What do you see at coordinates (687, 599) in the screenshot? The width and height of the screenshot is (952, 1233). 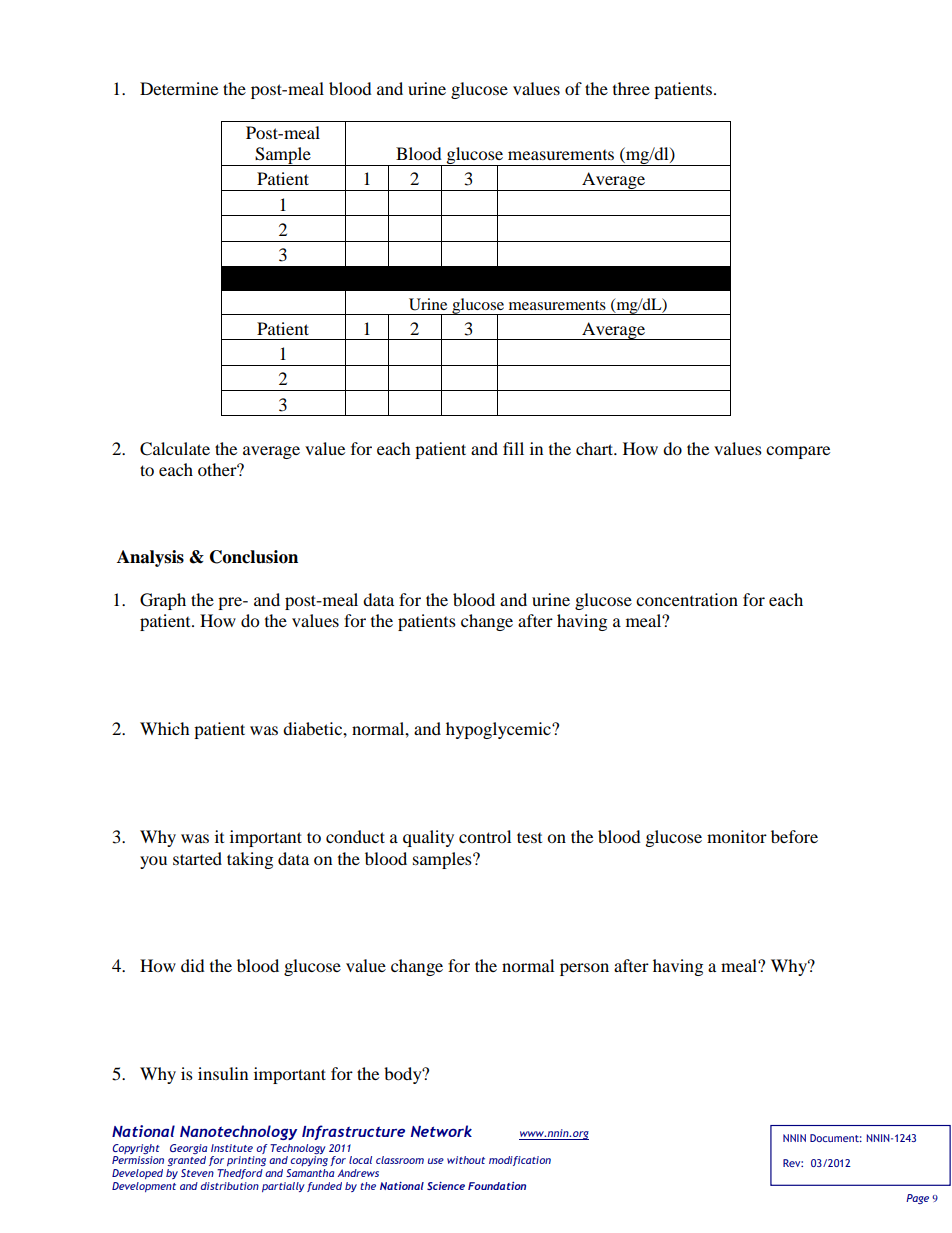 I see `concentration` at bounding box center [687, 599].
